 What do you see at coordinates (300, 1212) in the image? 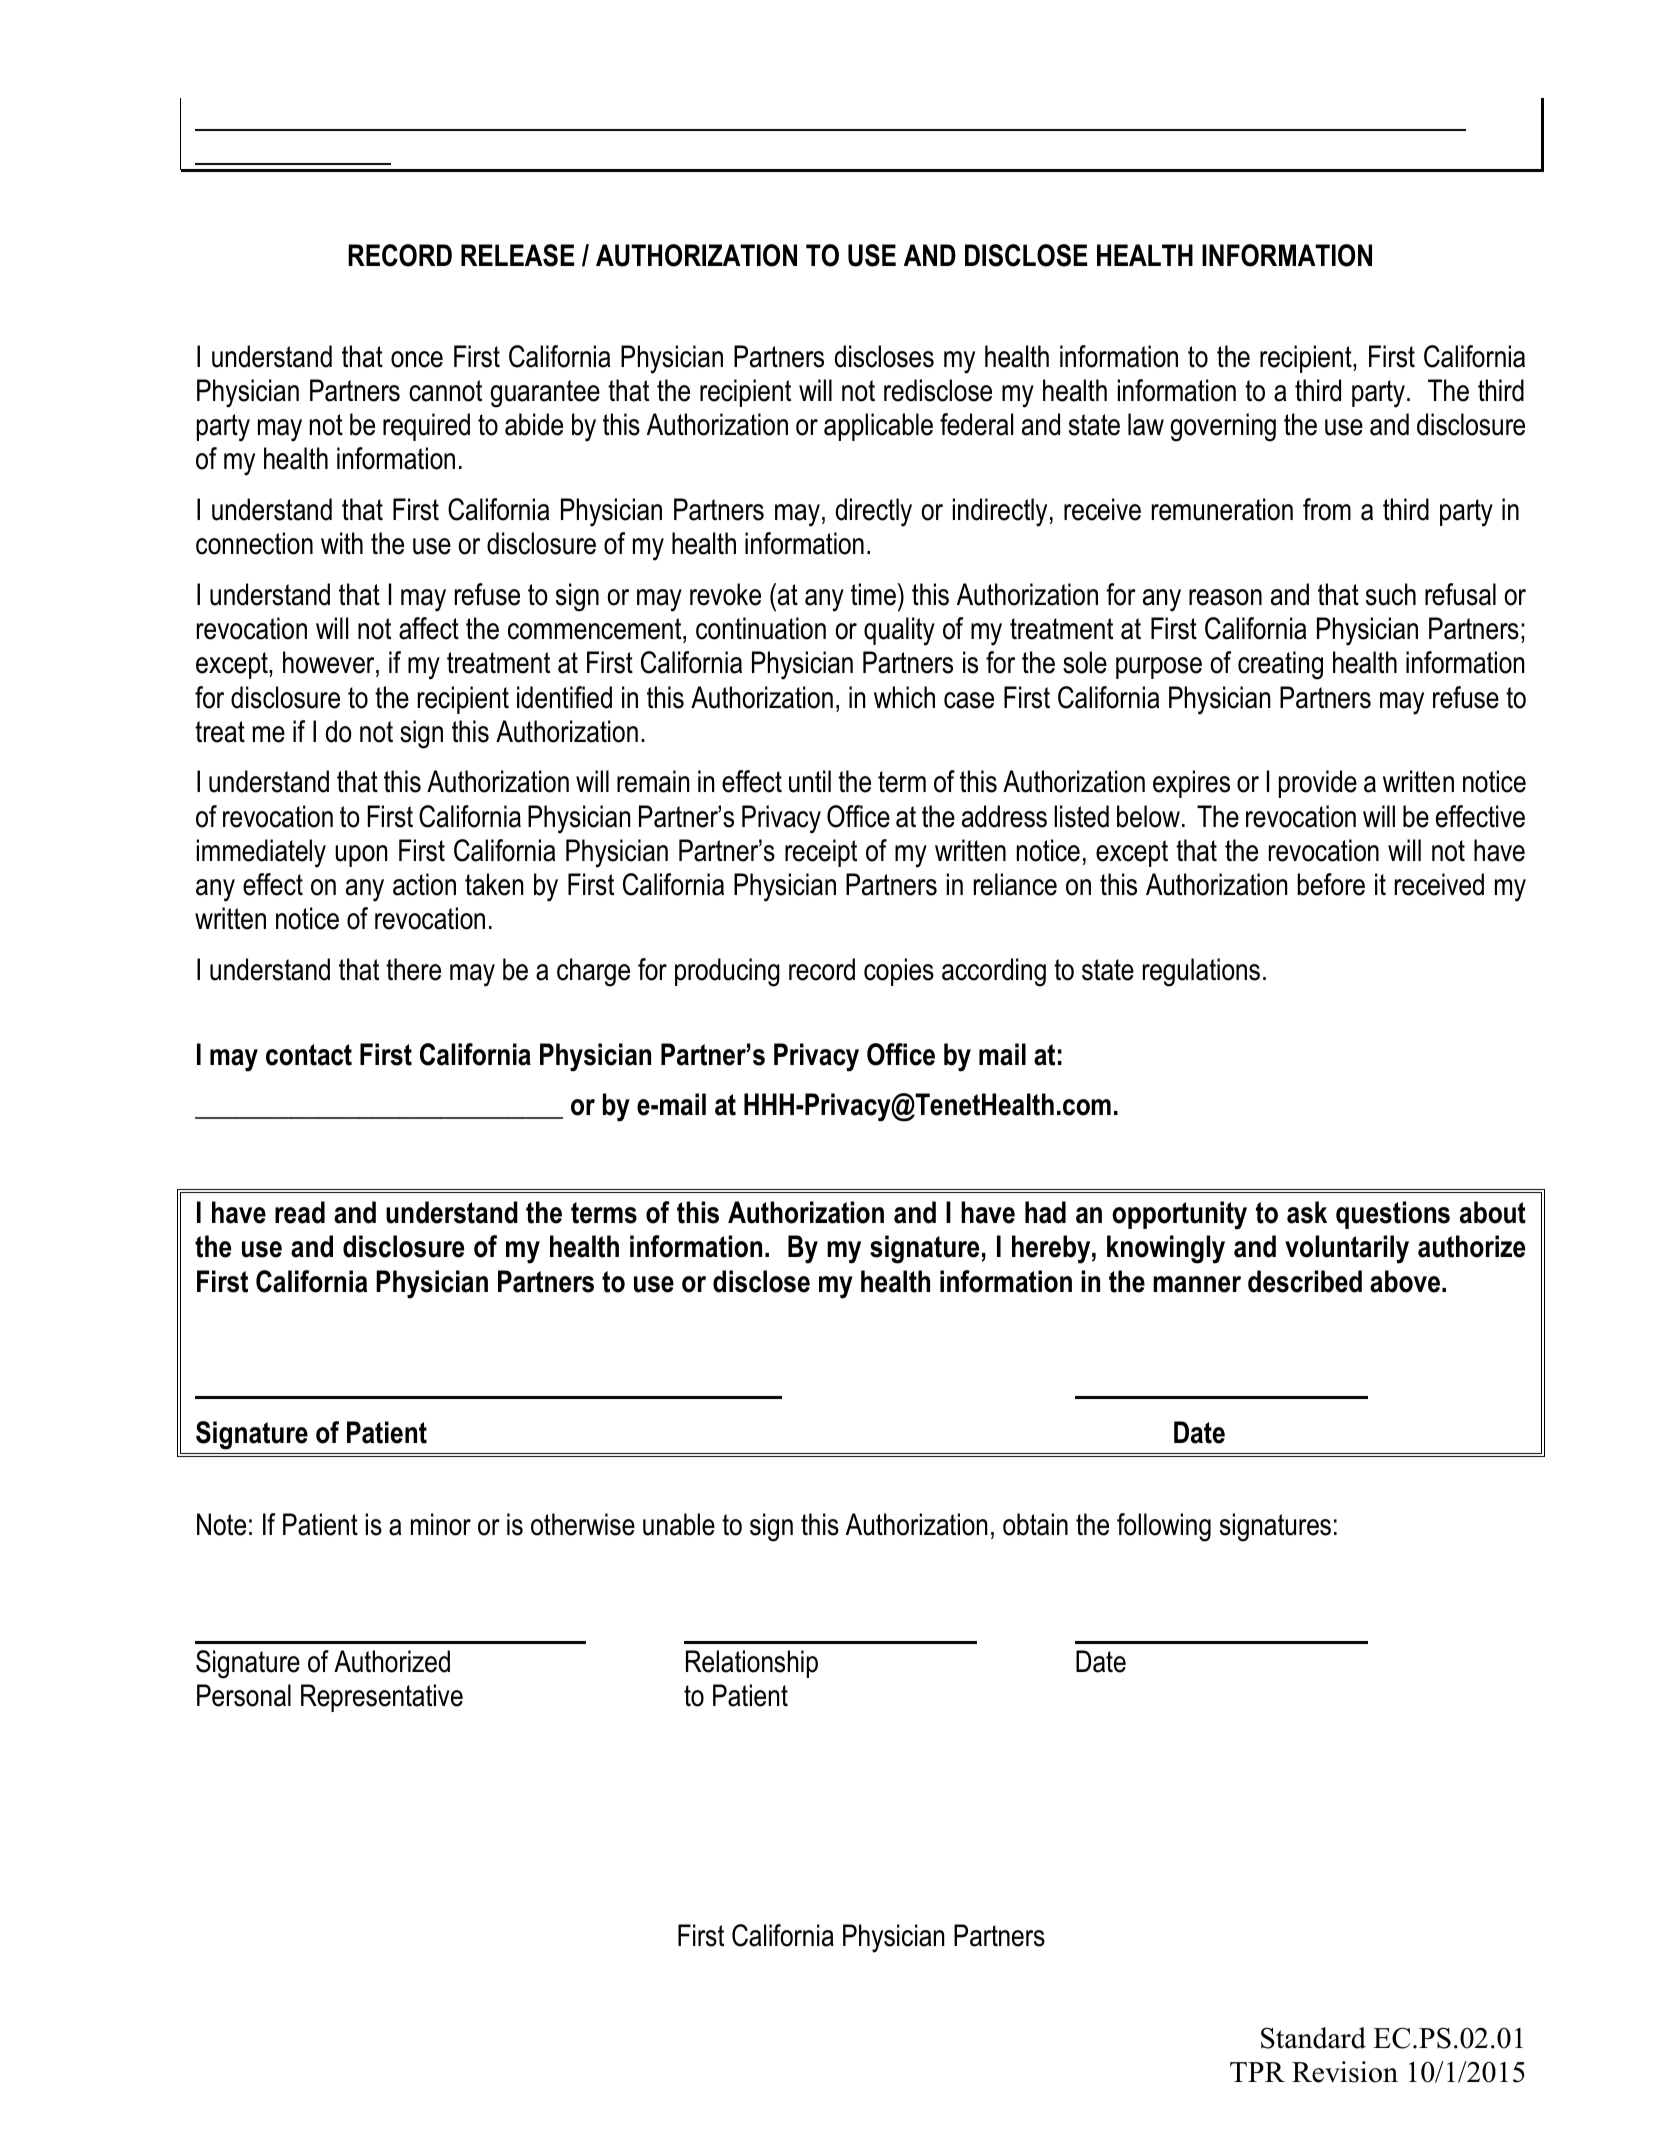
I see `read` at bounding box center [300, 1212].
